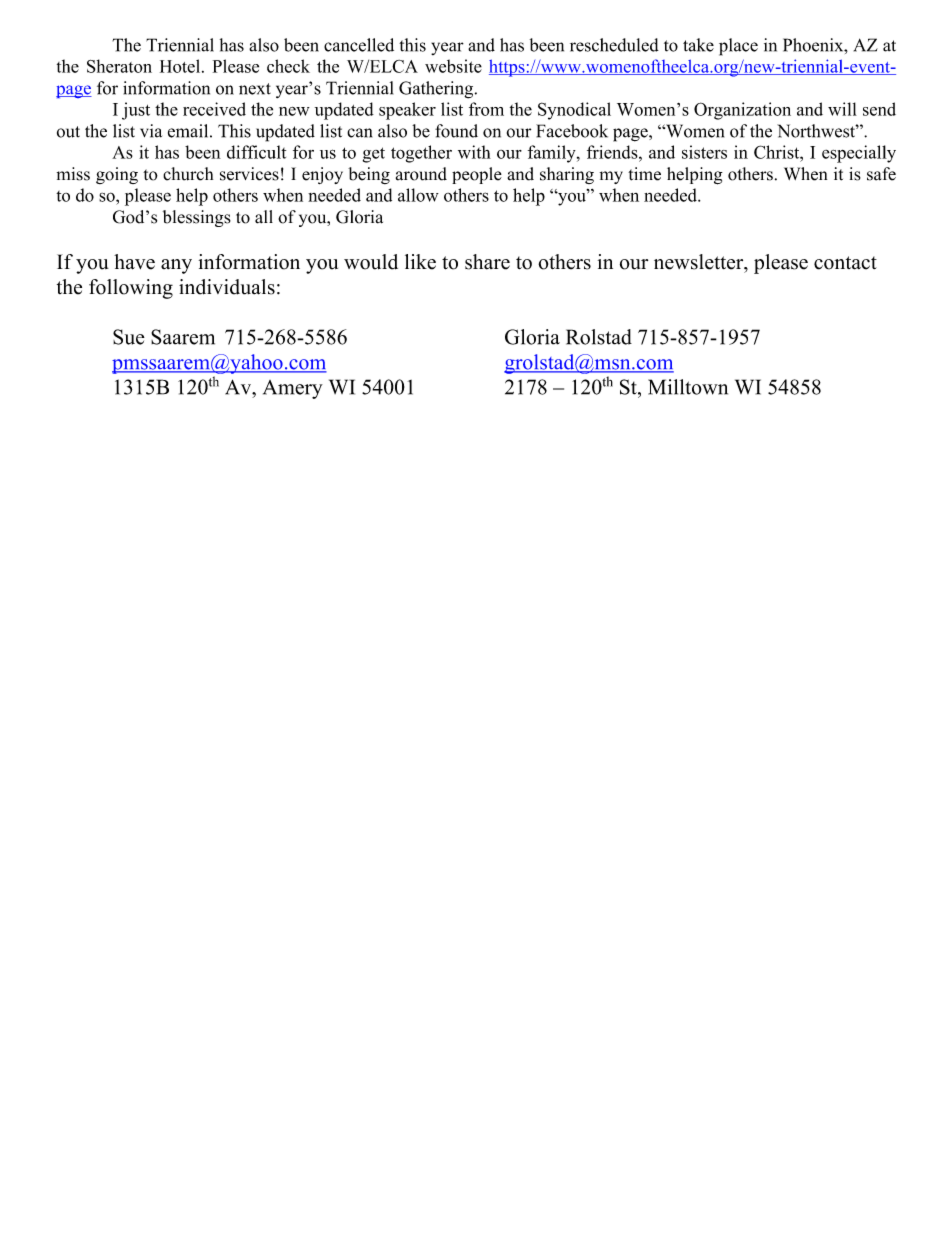  I want to click on website, so click(453, 66).
